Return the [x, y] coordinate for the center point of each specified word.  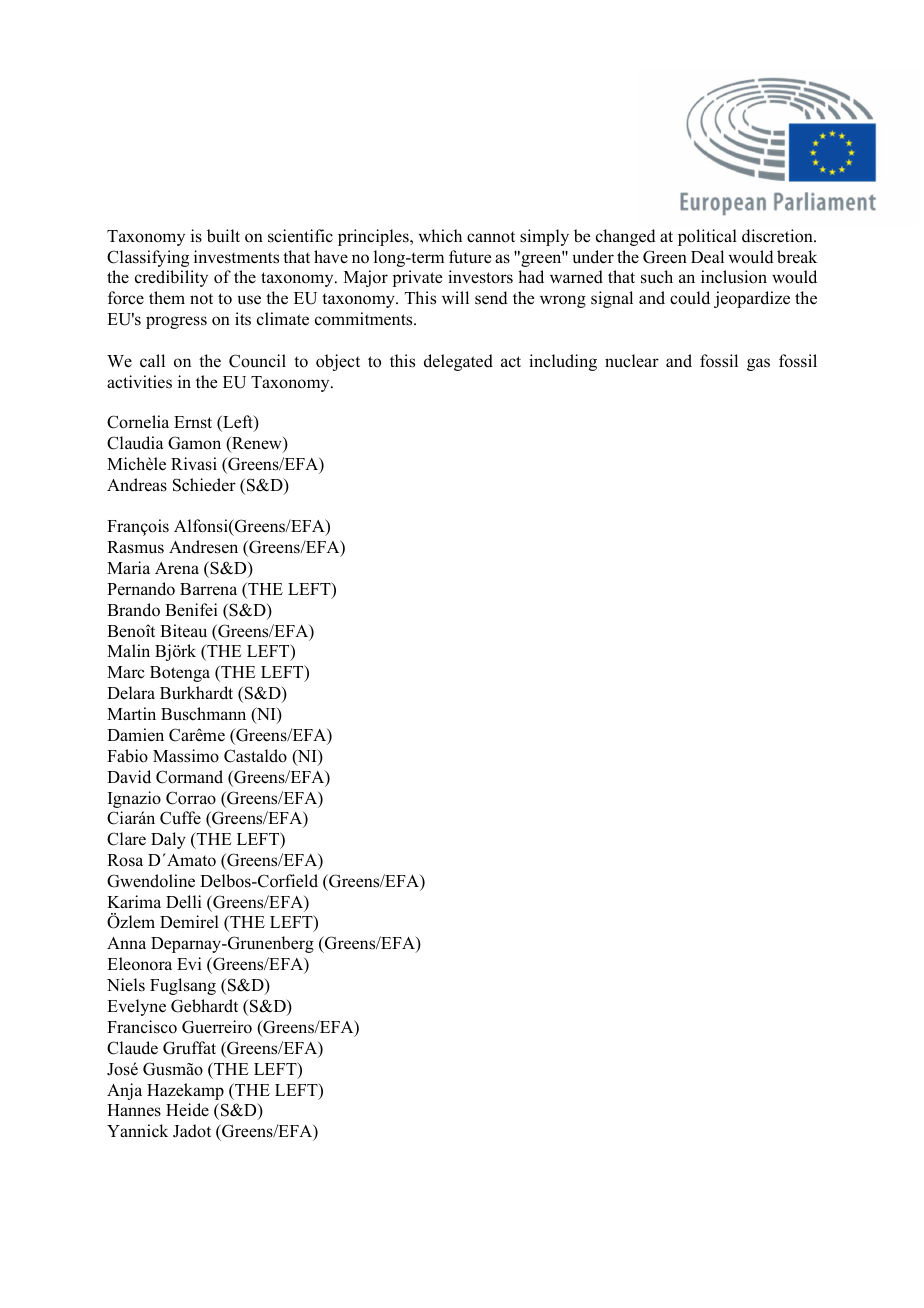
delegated [458, 362]
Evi [189, 963]
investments [236, 257]
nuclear [632, 361]
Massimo [186, 756]
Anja [124, 1091]
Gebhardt [204, 1006]
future [470, 257]
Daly [168, 840]
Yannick [137, 1131]
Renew [257, 444]
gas [758, 364]
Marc [126, 672]
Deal [707, 257]
